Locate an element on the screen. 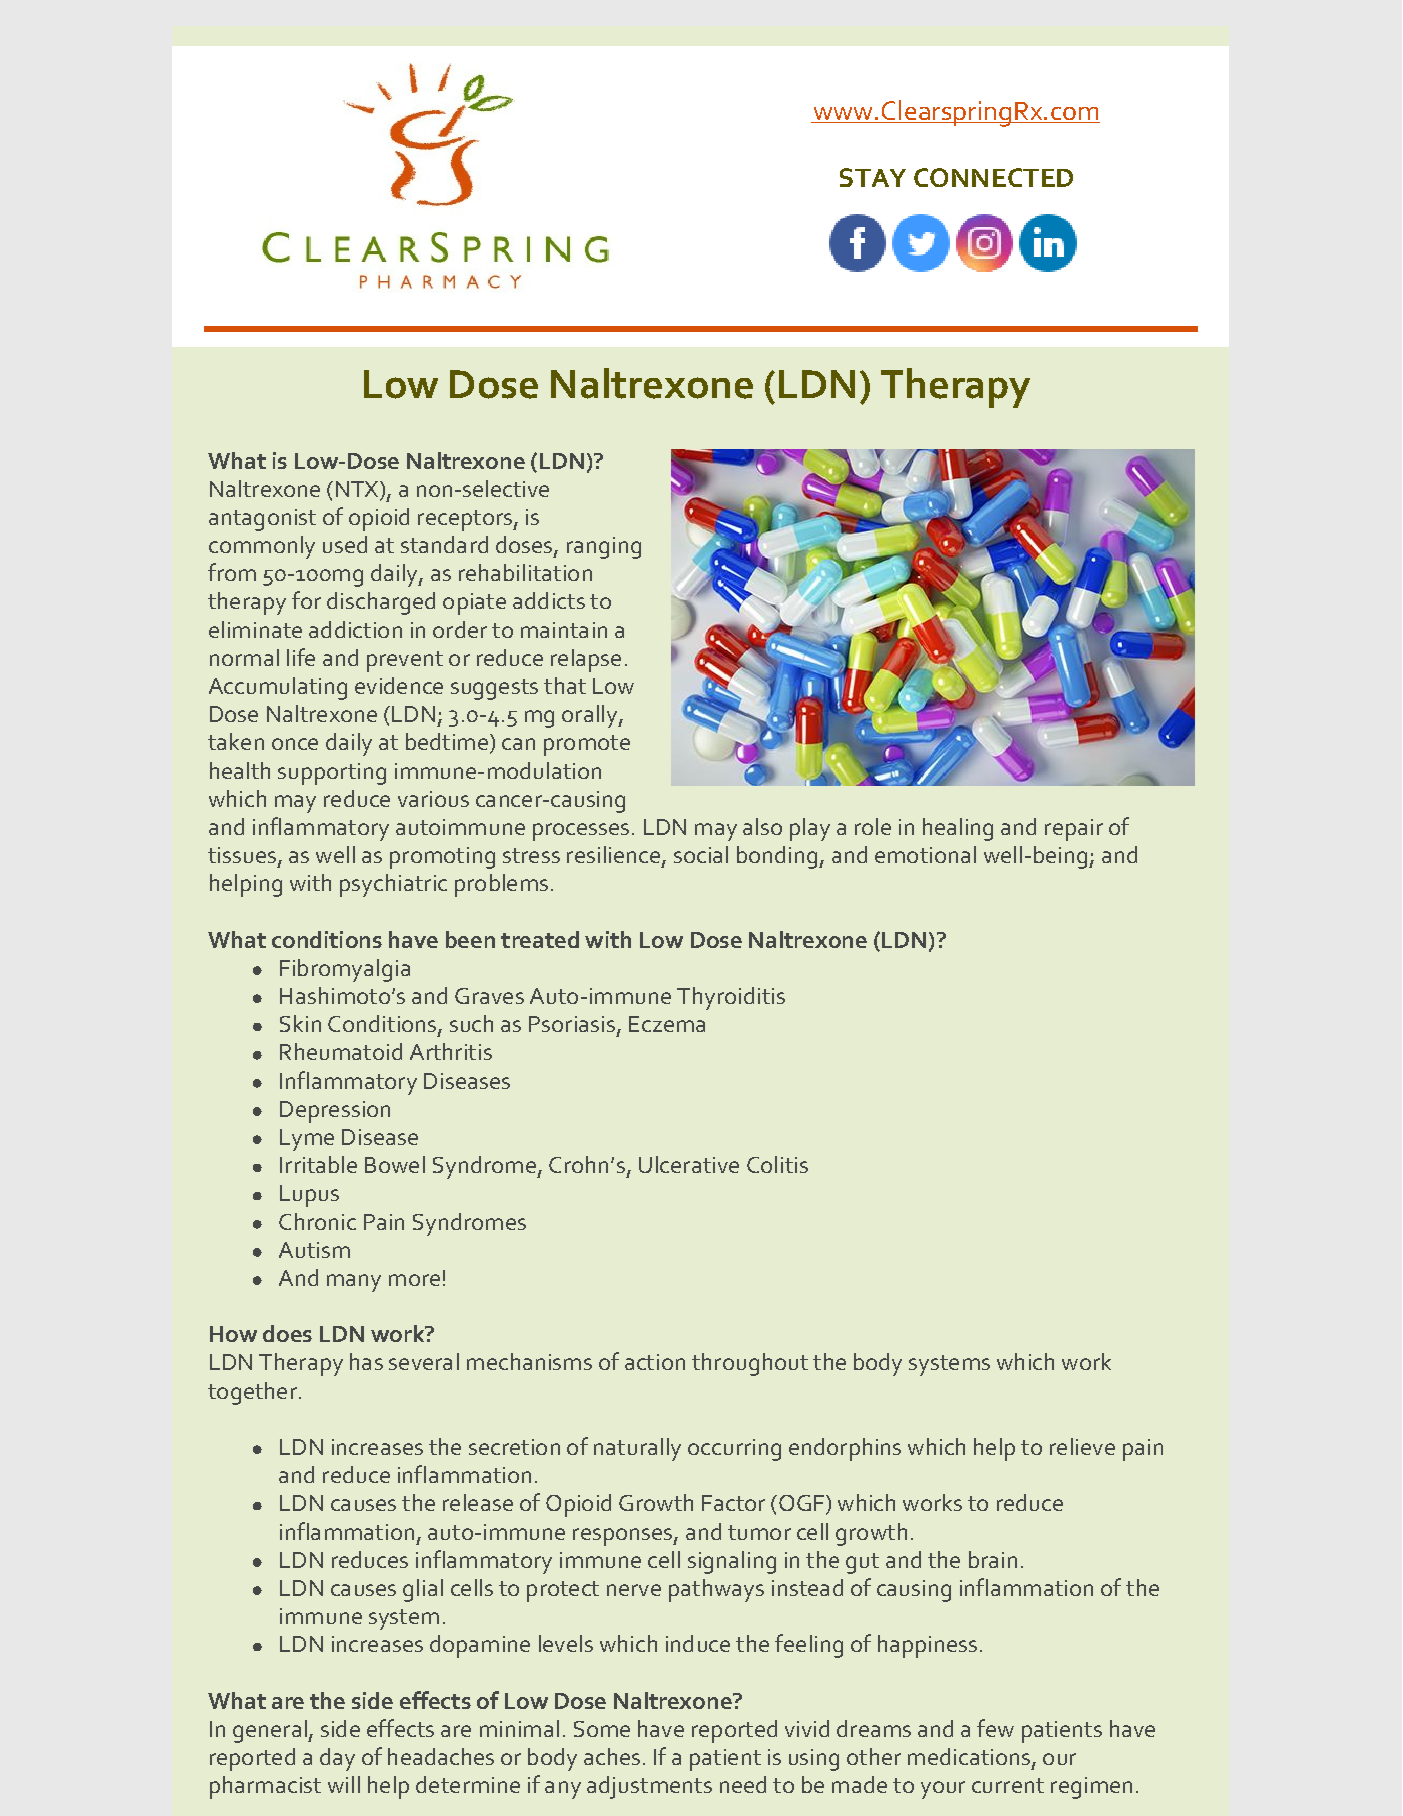 Image resolution: width=1403 pixels, height=1816 pixels. day is located at coordinates (337, 1759).
